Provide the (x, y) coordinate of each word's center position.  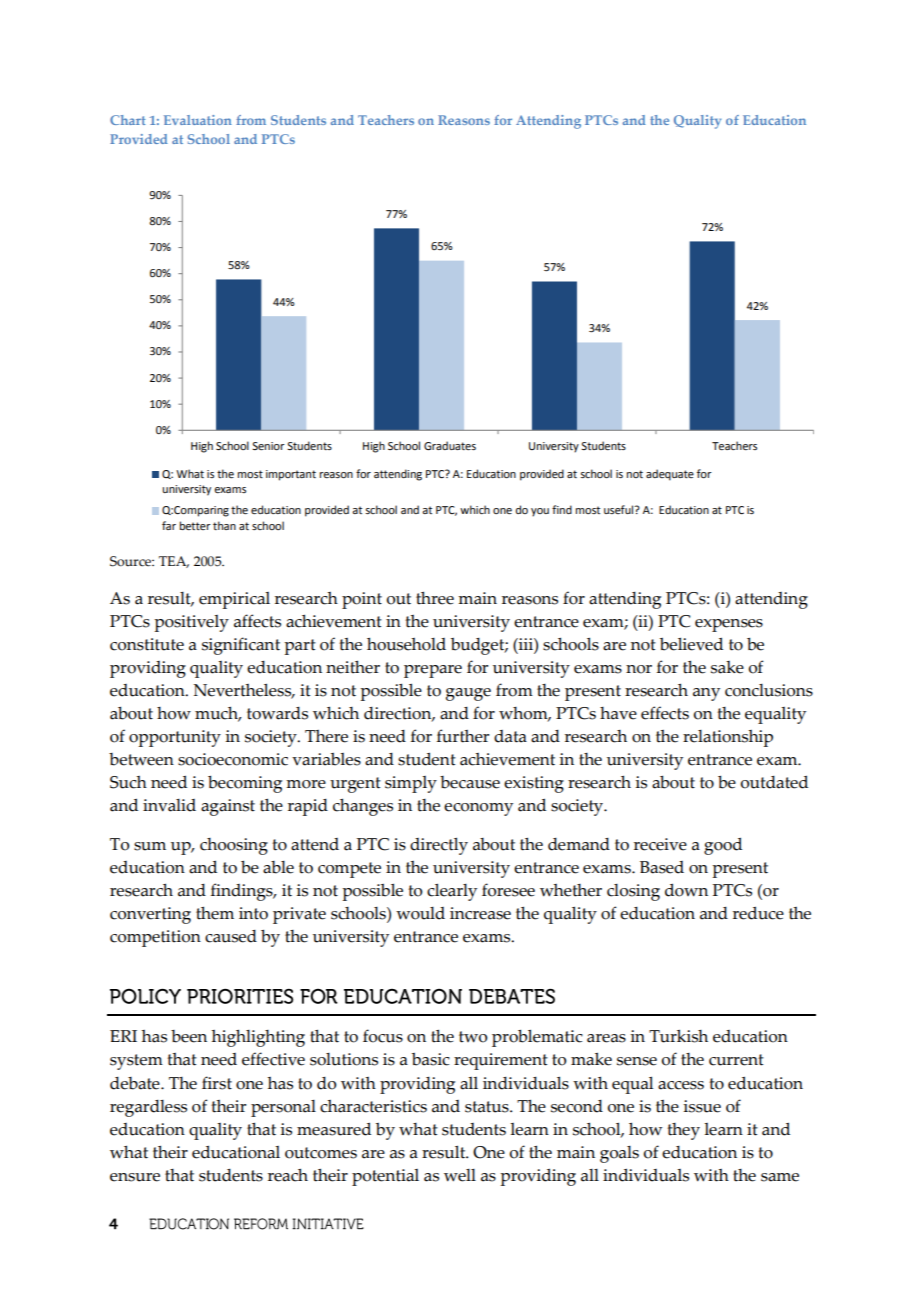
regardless (148, 1108)
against (228, 807)
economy (478, 809)
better (195, 525)
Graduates (450, 446)
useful (620, 509)
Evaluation (198, 120)
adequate (670, 475)
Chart (128, 120)
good (723, 846)
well (460, 1175)
